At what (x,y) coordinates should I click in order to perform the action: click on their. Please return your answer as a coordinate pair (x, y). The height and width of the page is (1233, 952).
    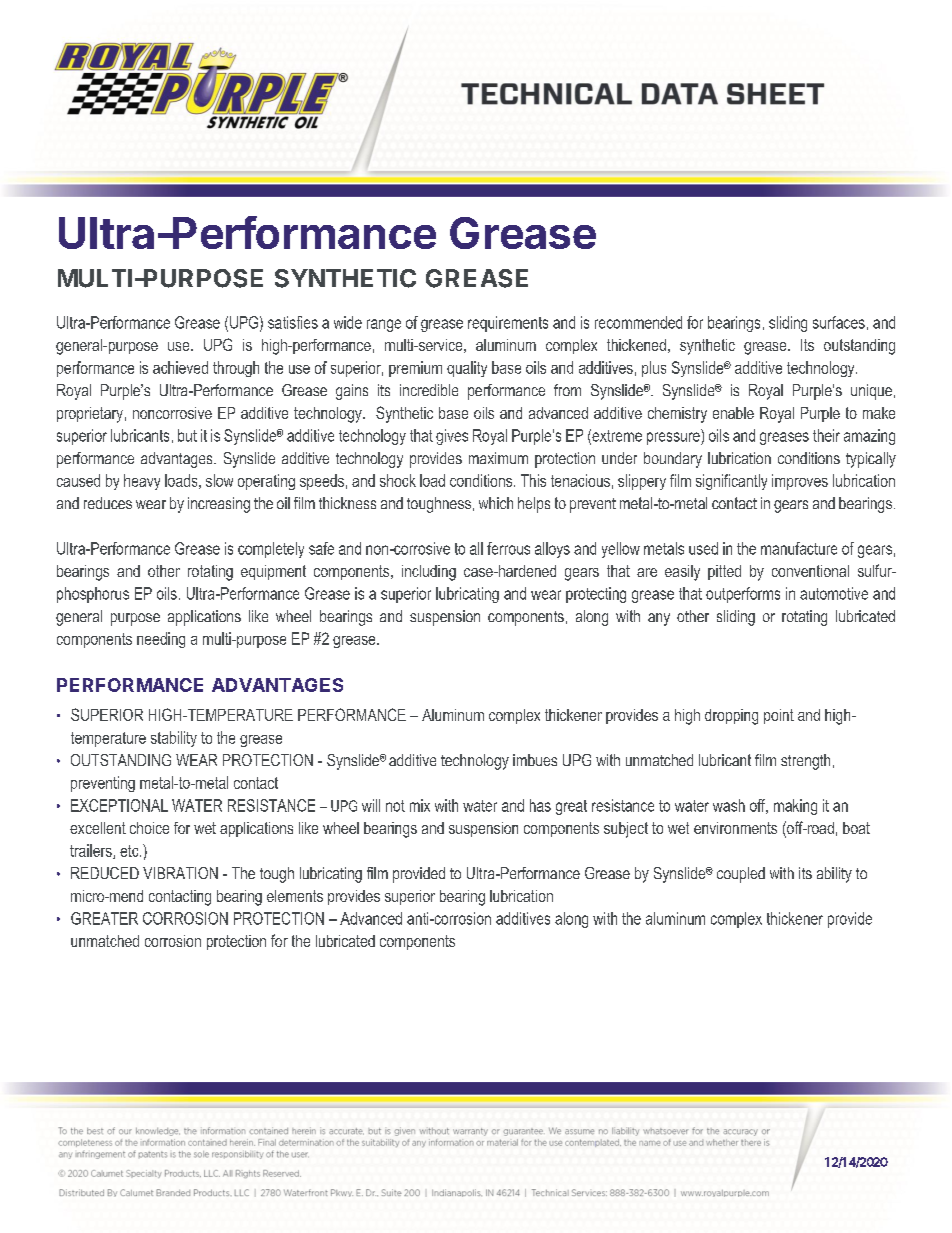
    Looking at the image, I should click on (826, 435).
